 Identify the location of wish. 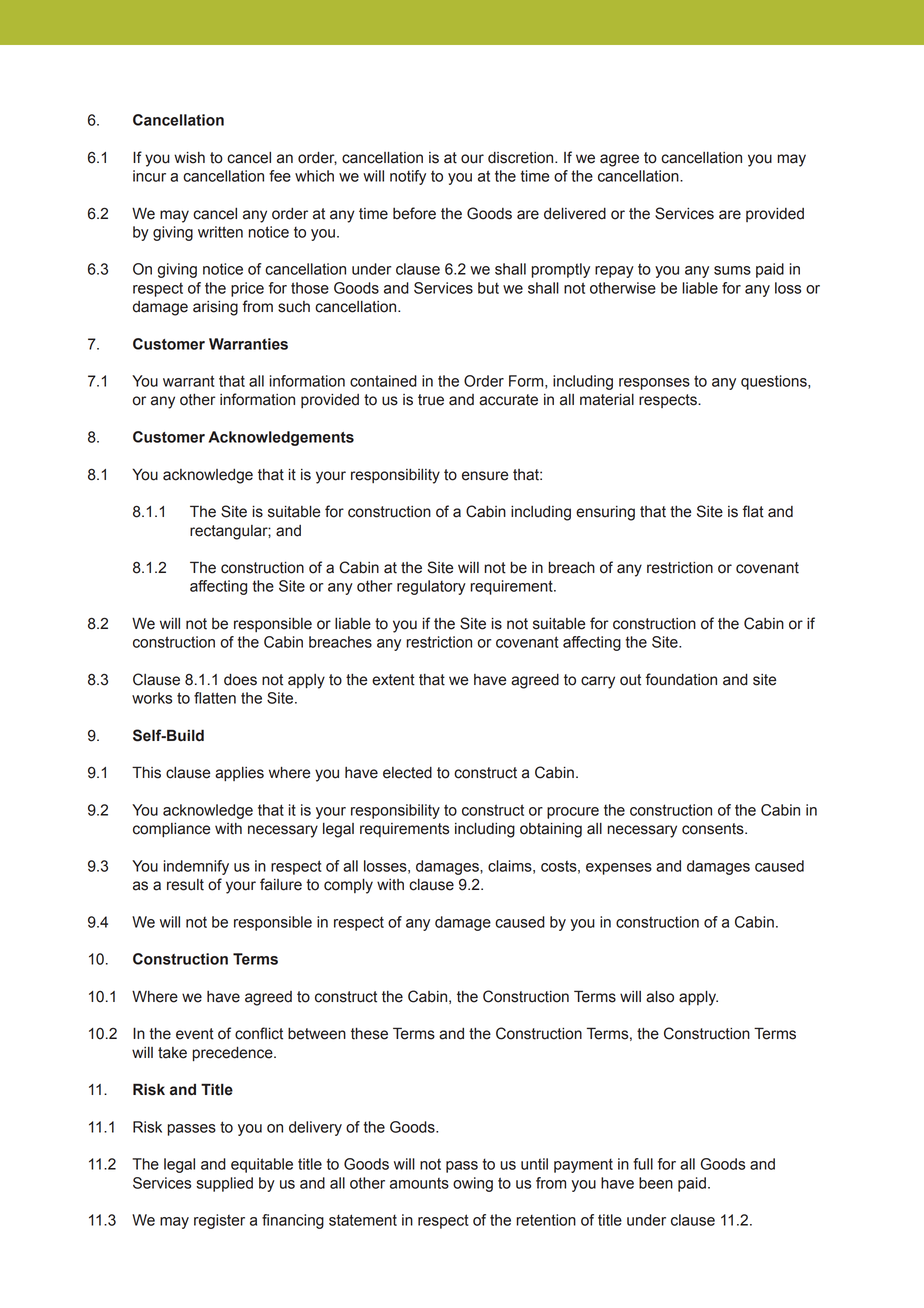
(189, 158).
